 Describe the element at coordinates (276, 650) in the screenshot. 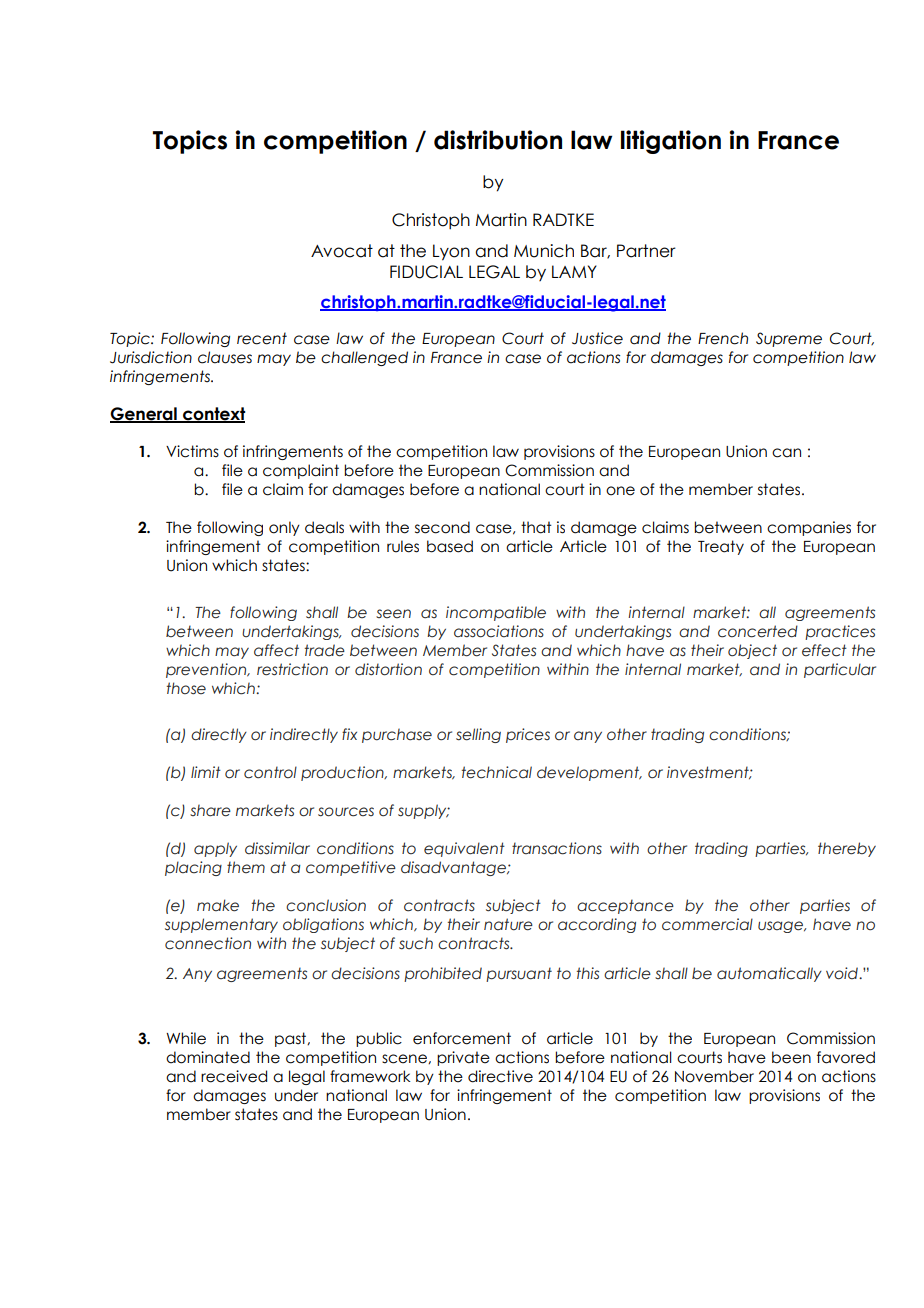

I see `affect` at that location.
